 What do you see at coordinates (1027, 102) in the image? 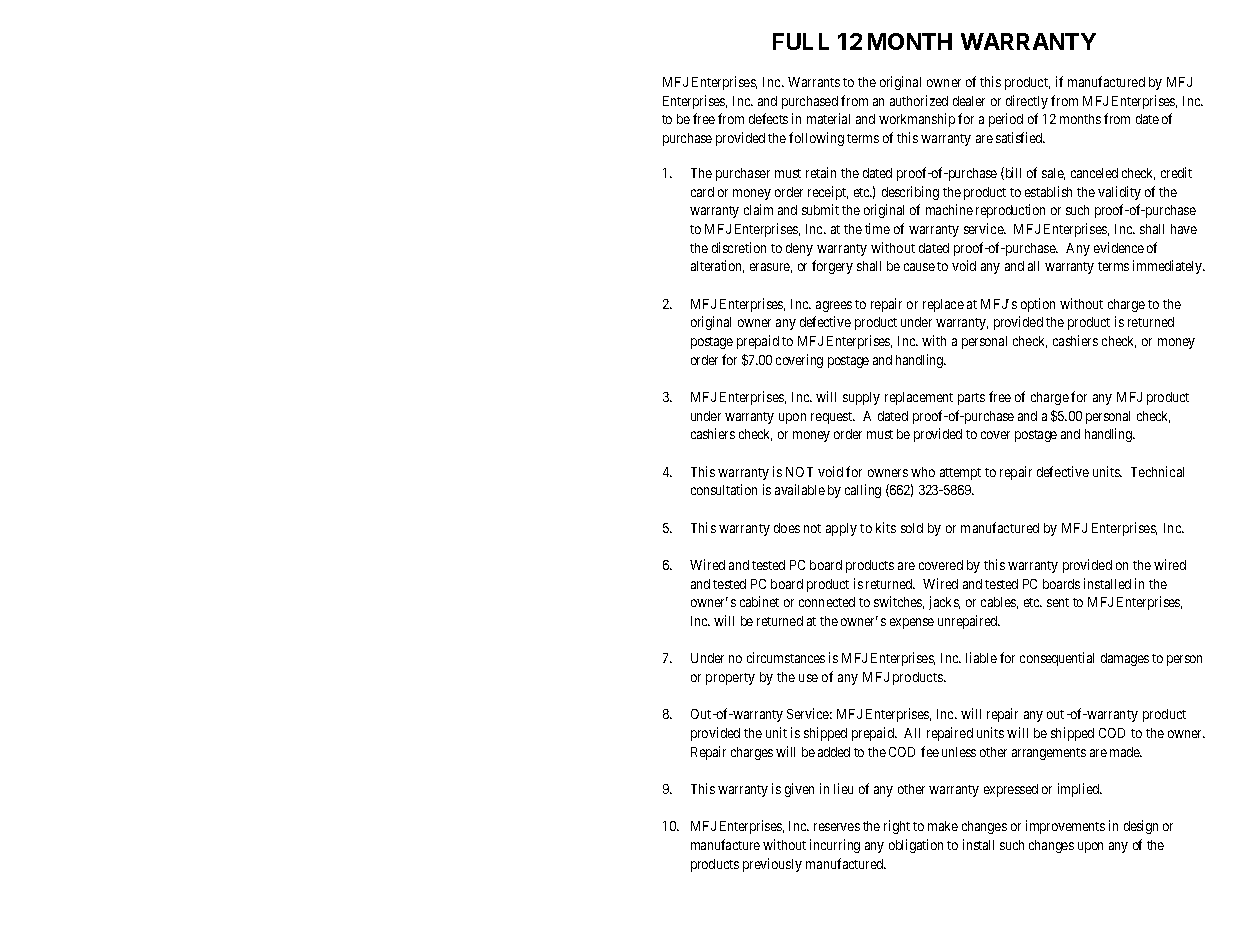
I see `directly` at bounding box center [1027, 102].
